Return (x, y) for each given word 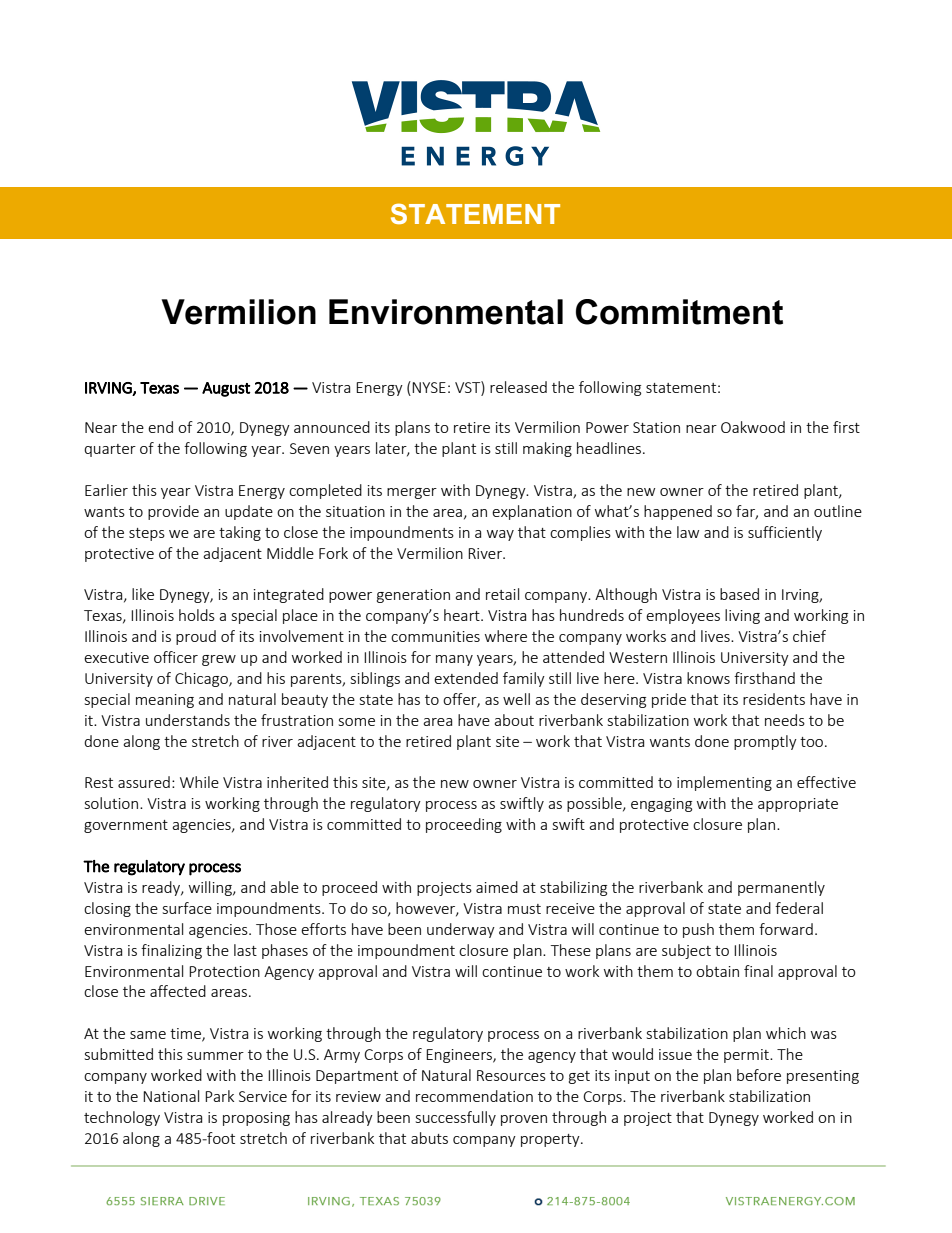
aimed (497, 887)
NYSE (429, 387)
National (171, 1096)
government (126, 826)
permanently (781, 888)
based (739, 594)
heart (463, 615)
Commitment (679, 312)
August (226, 389)
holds (197, 615)
